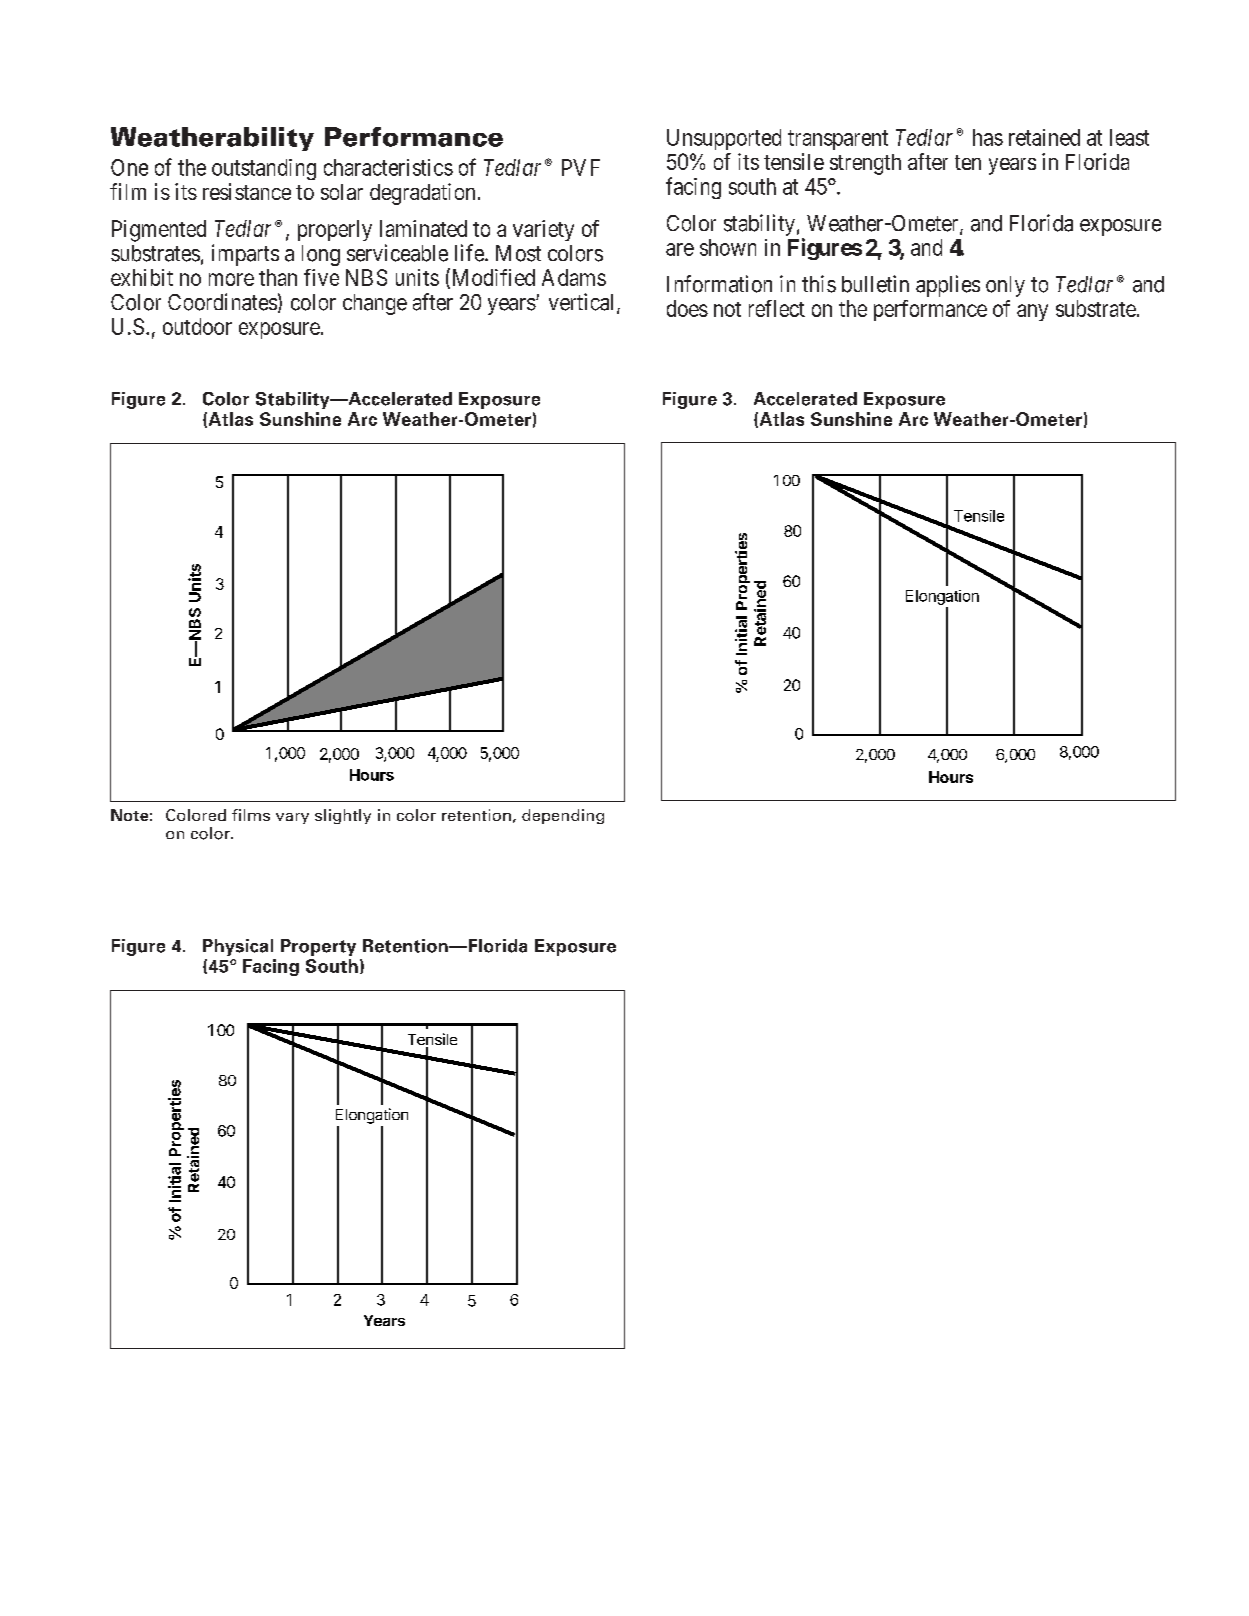  I want to click on outstanding, so click(264, 169).
